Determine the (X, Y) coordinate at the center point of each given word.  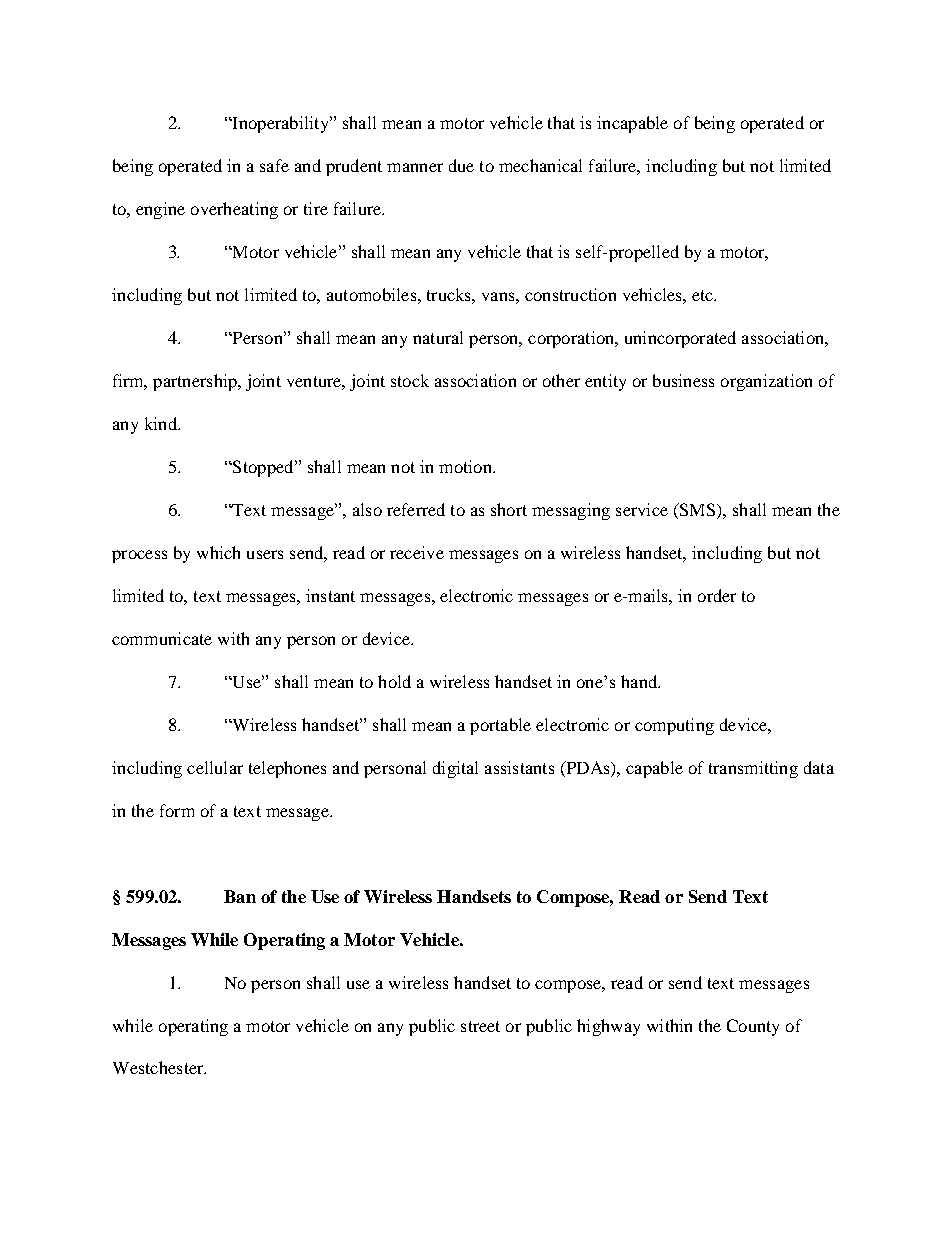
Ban (240, 896)
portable (500, 726)
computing (674, 726)
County (753, 1027)
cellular (215, 767)
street (480, 1026)
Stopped (263, 468)
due (461, 165)
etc (704, 295)
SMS (697, 511)
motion (466, 466)
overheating (234, 210)
